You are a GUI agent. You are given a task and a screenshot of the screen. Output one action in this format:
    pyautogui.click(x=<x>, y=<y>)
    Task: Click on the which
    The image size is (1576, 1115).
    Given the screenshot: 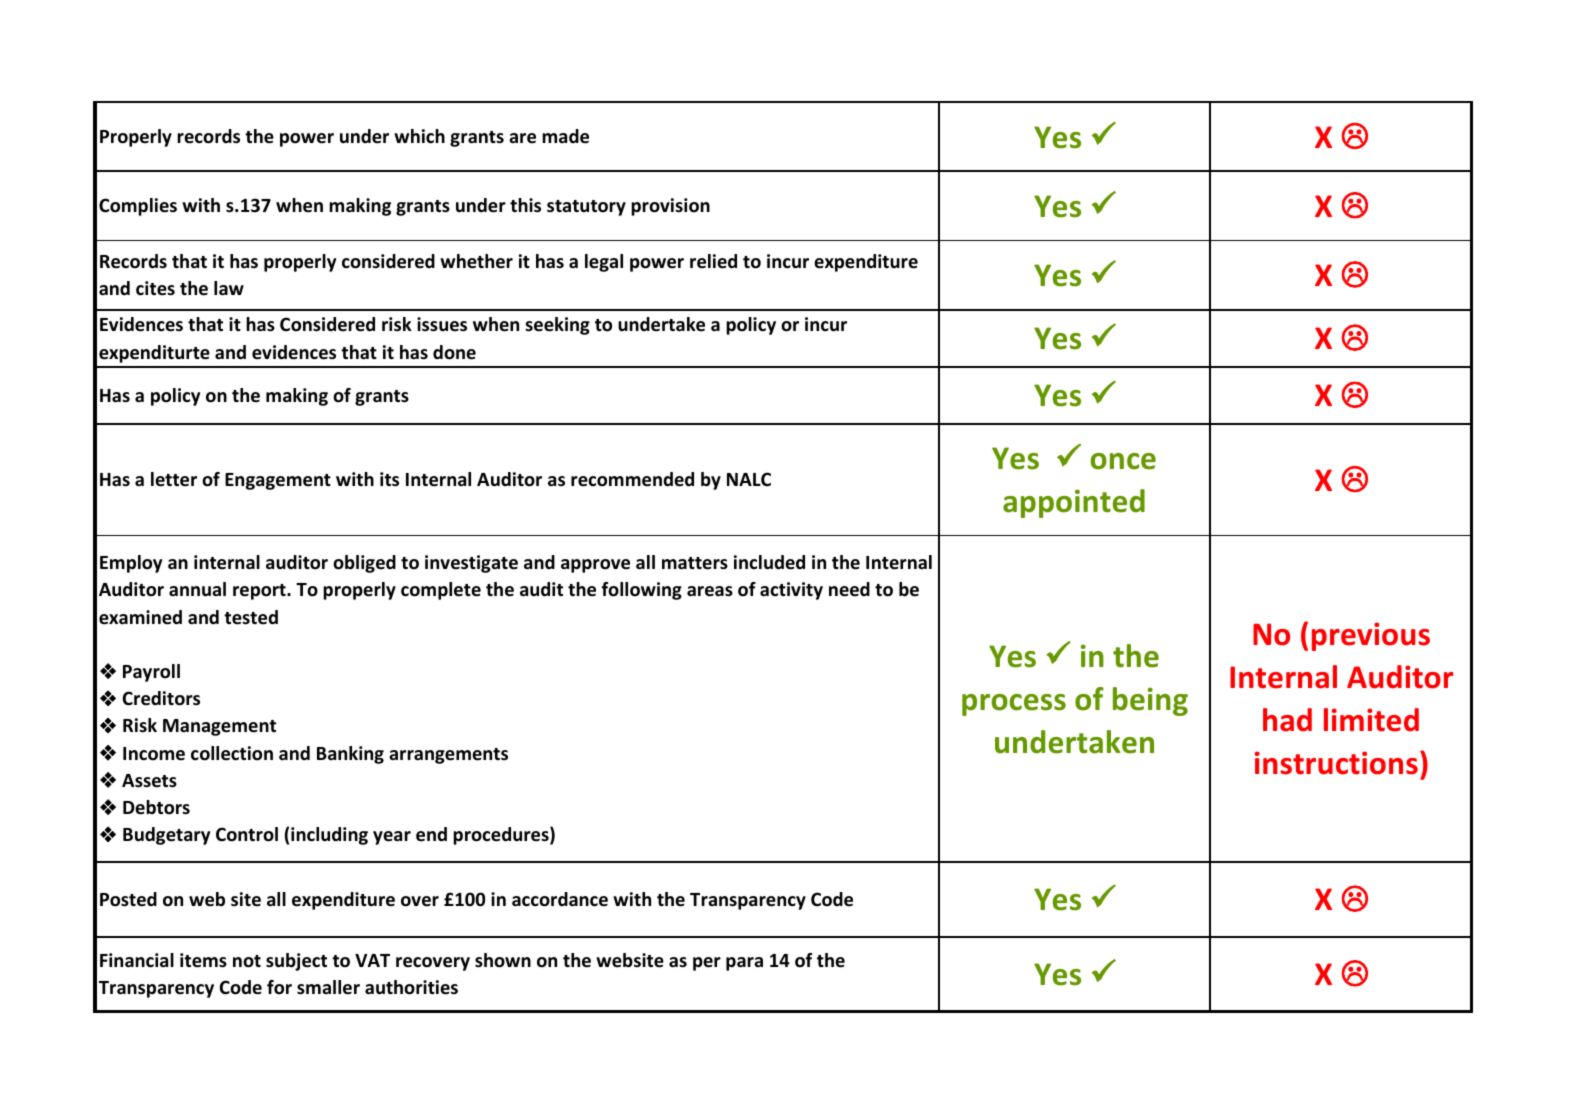 What is the action you would take?
    pyautogui.click(x=419, y=136)
